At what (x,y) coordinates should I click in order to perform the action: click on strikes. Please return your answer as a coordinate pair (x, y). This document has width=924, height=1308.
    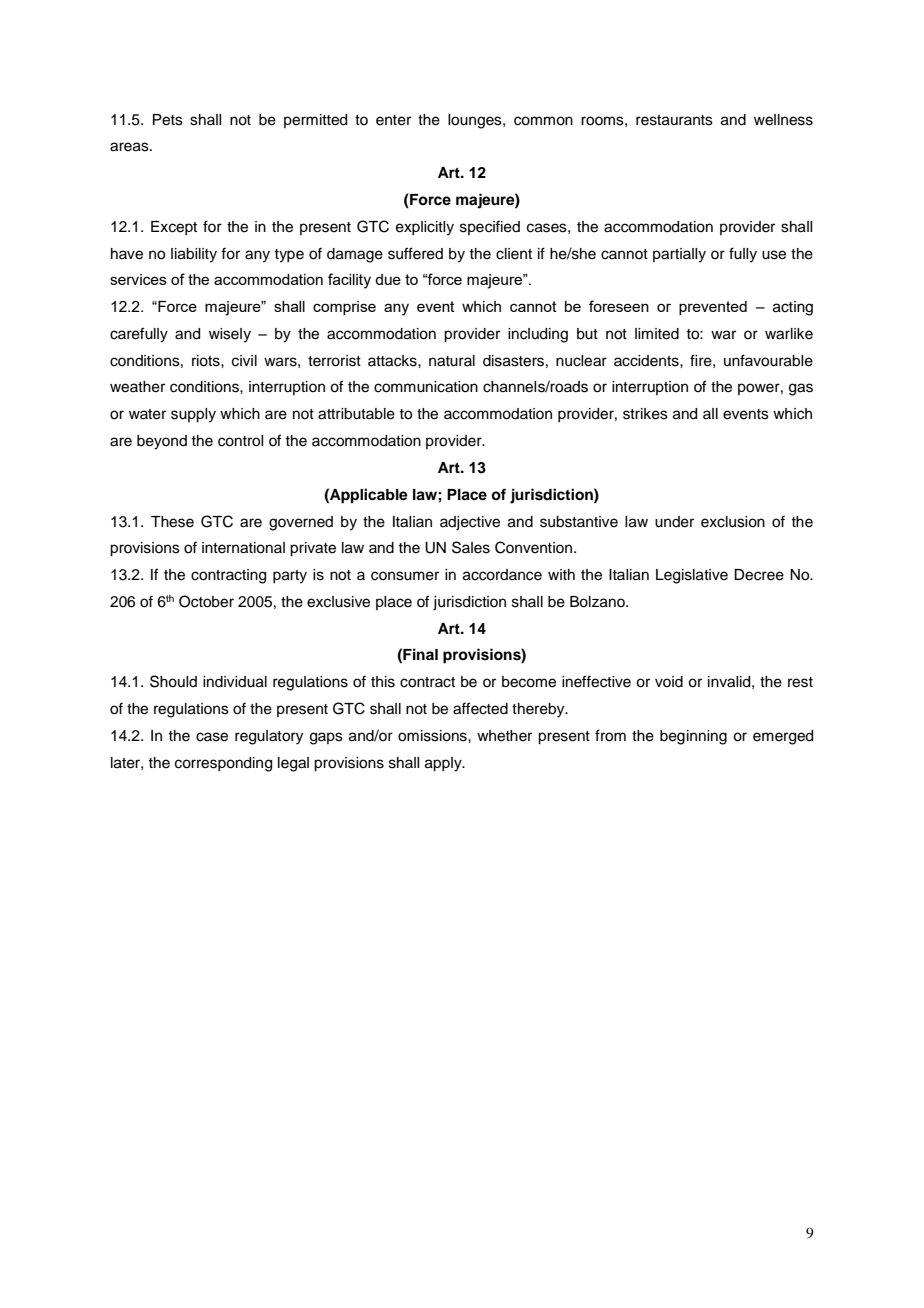
    Looking at the image, I should click on (645, 414).
